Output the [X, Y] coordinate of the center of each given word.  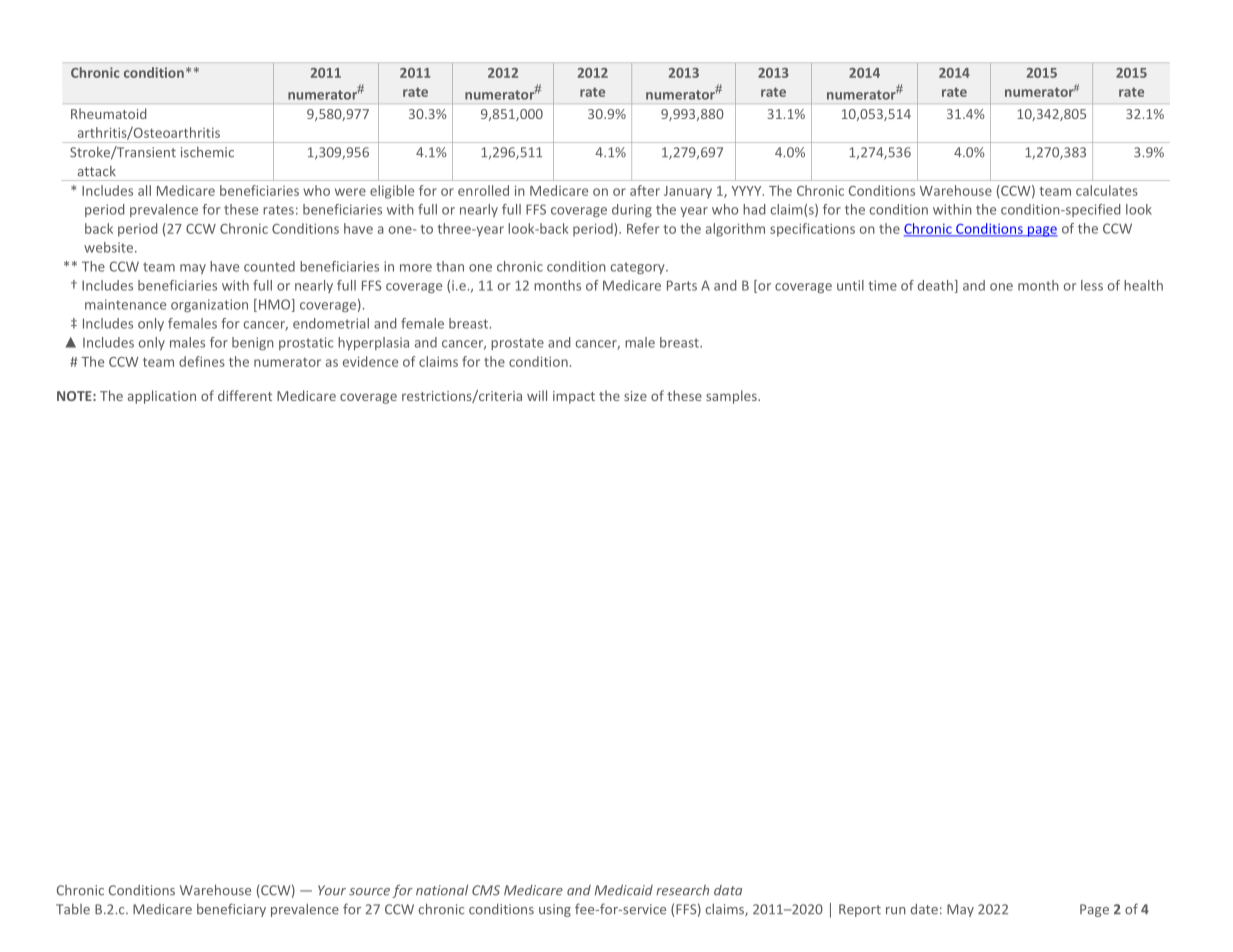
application [162, 397]
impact [574, 397]
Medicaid [624, 890]
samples [732, 397]
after [645, 190]
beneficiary [231, 910]
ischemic [207, 152]
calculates [1107, 190]
